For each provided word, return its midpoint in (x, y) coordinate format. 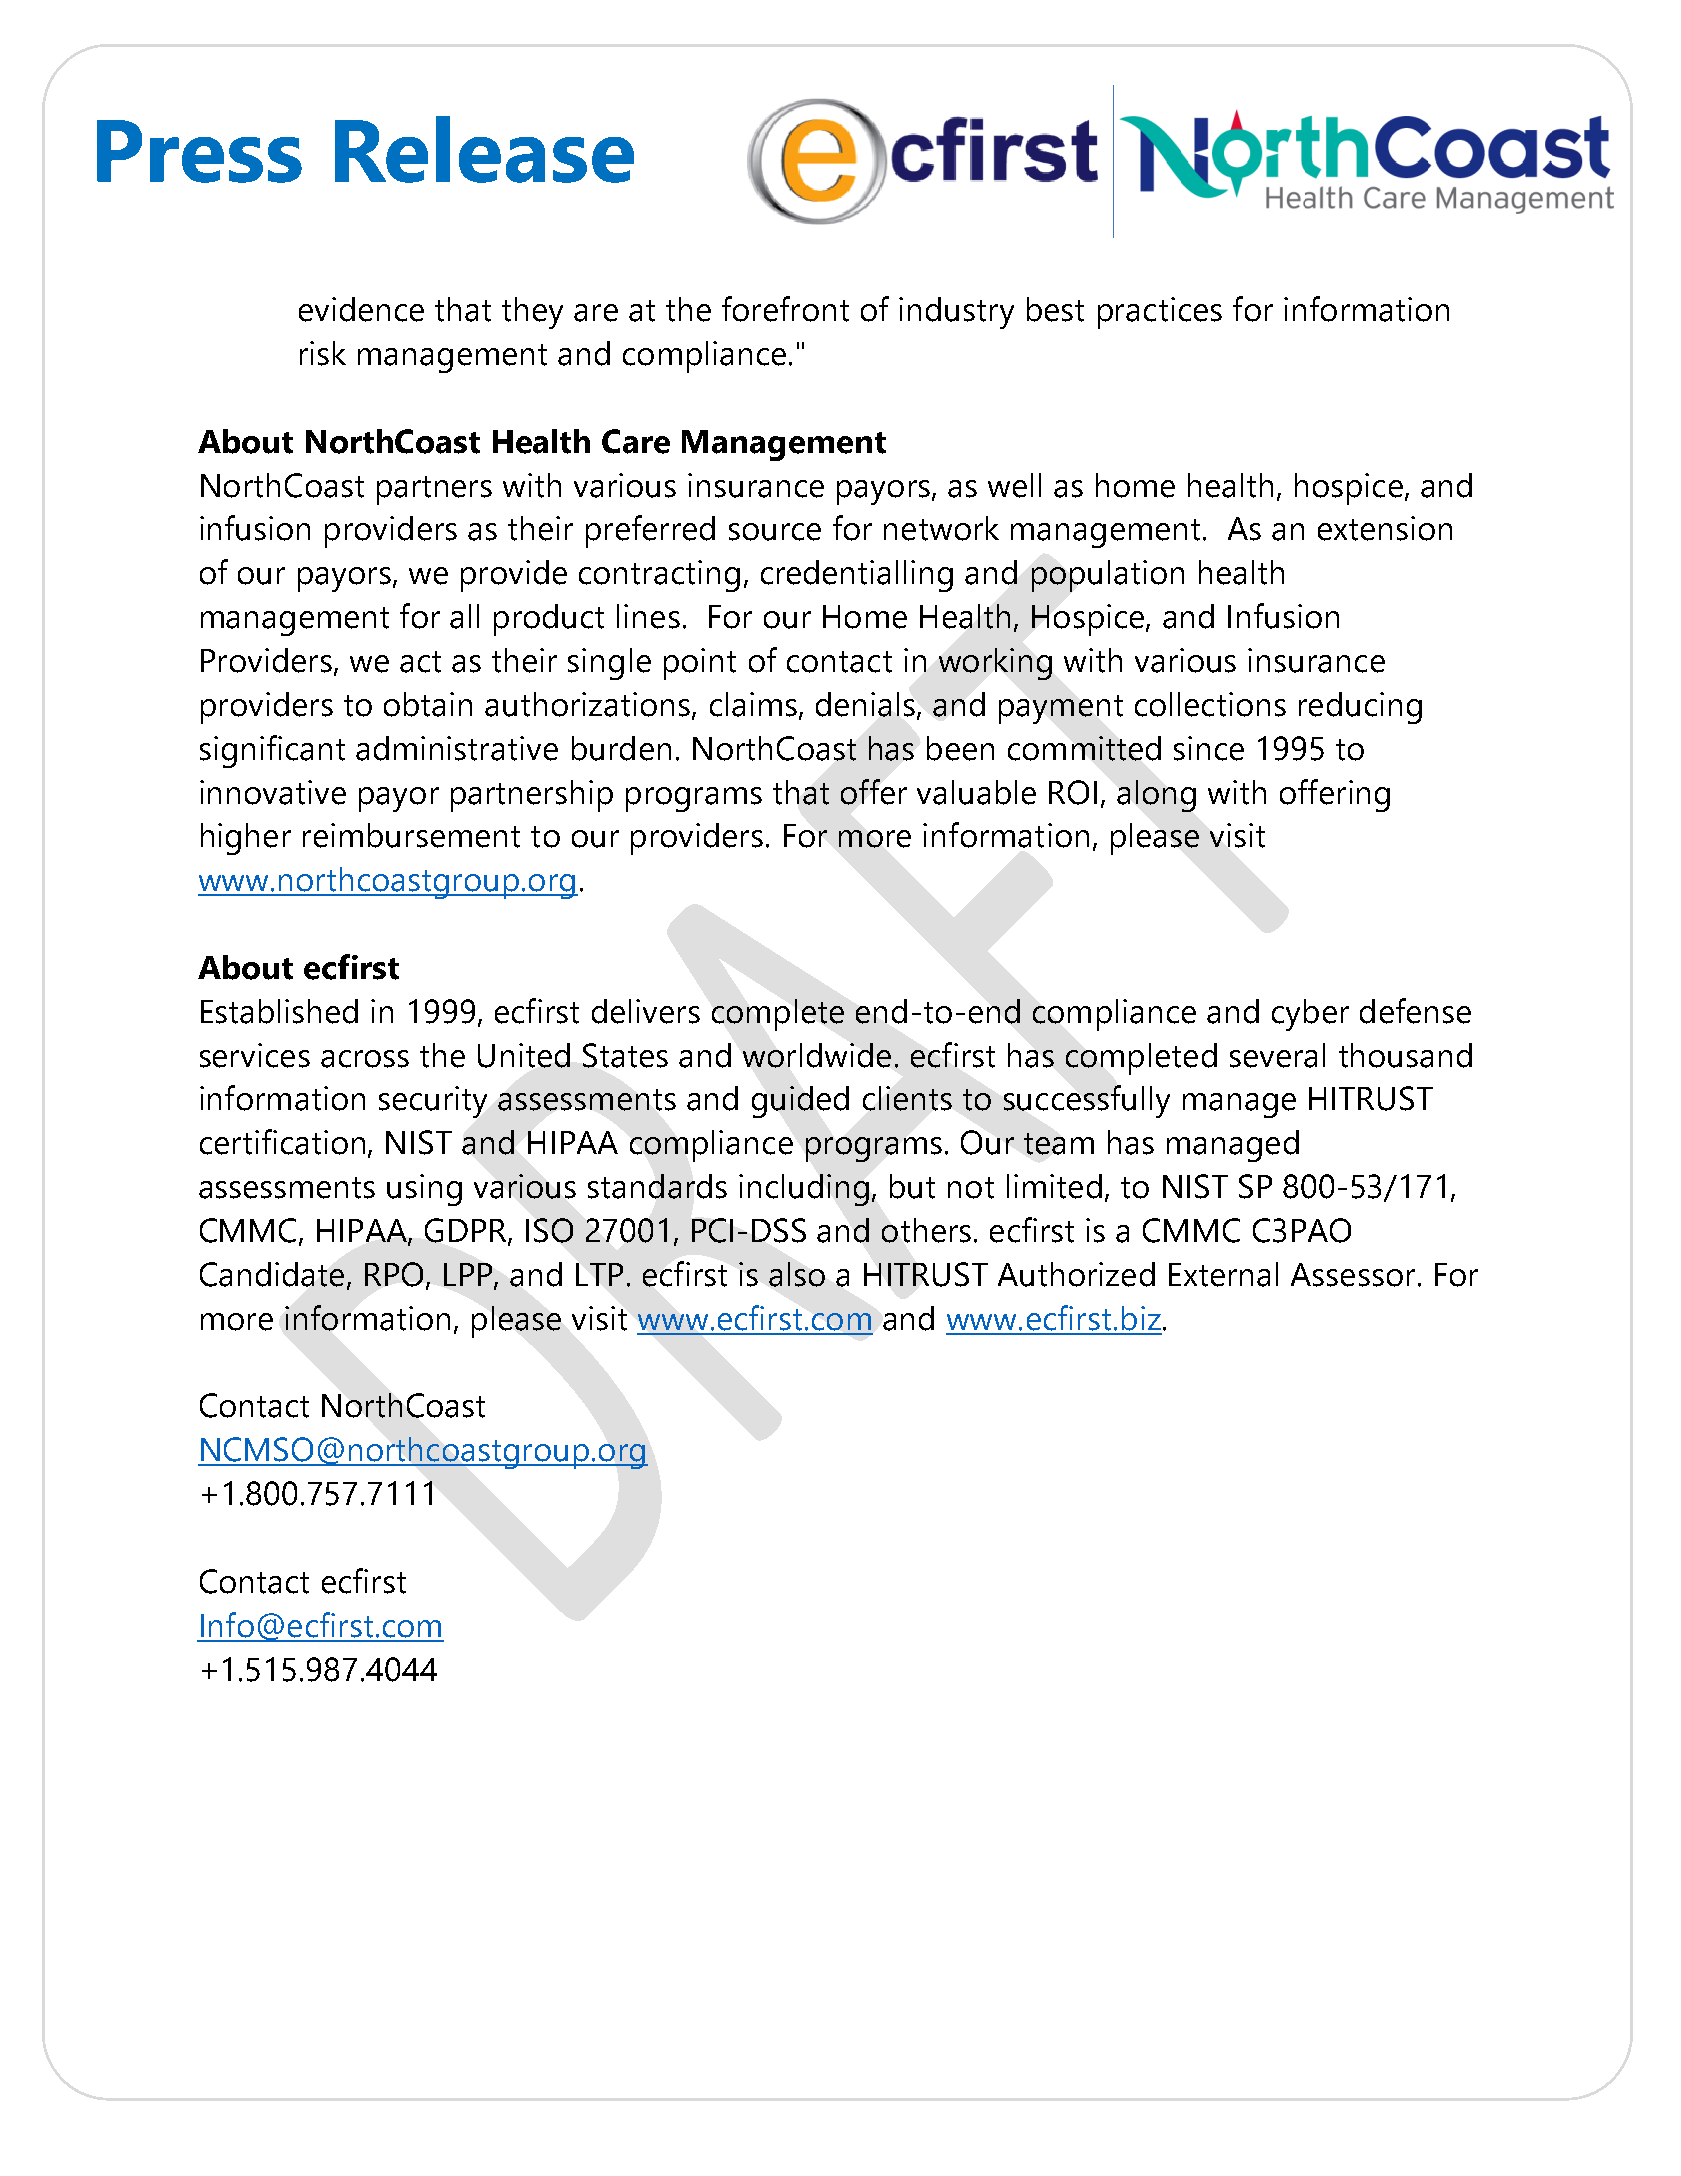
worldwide (817, 1055)
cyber (1310, 1015)
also (797, 1274)
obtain (428, 704)
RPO (394, 1274)
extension (1385, 528)
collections (1210, 704)
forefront (785, 309)
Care (636, 441)
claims (753, 704)
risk (323, 353)
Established (279, 1011)
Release (484, 149)
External (1223, 1274)
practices (1160, 313)
